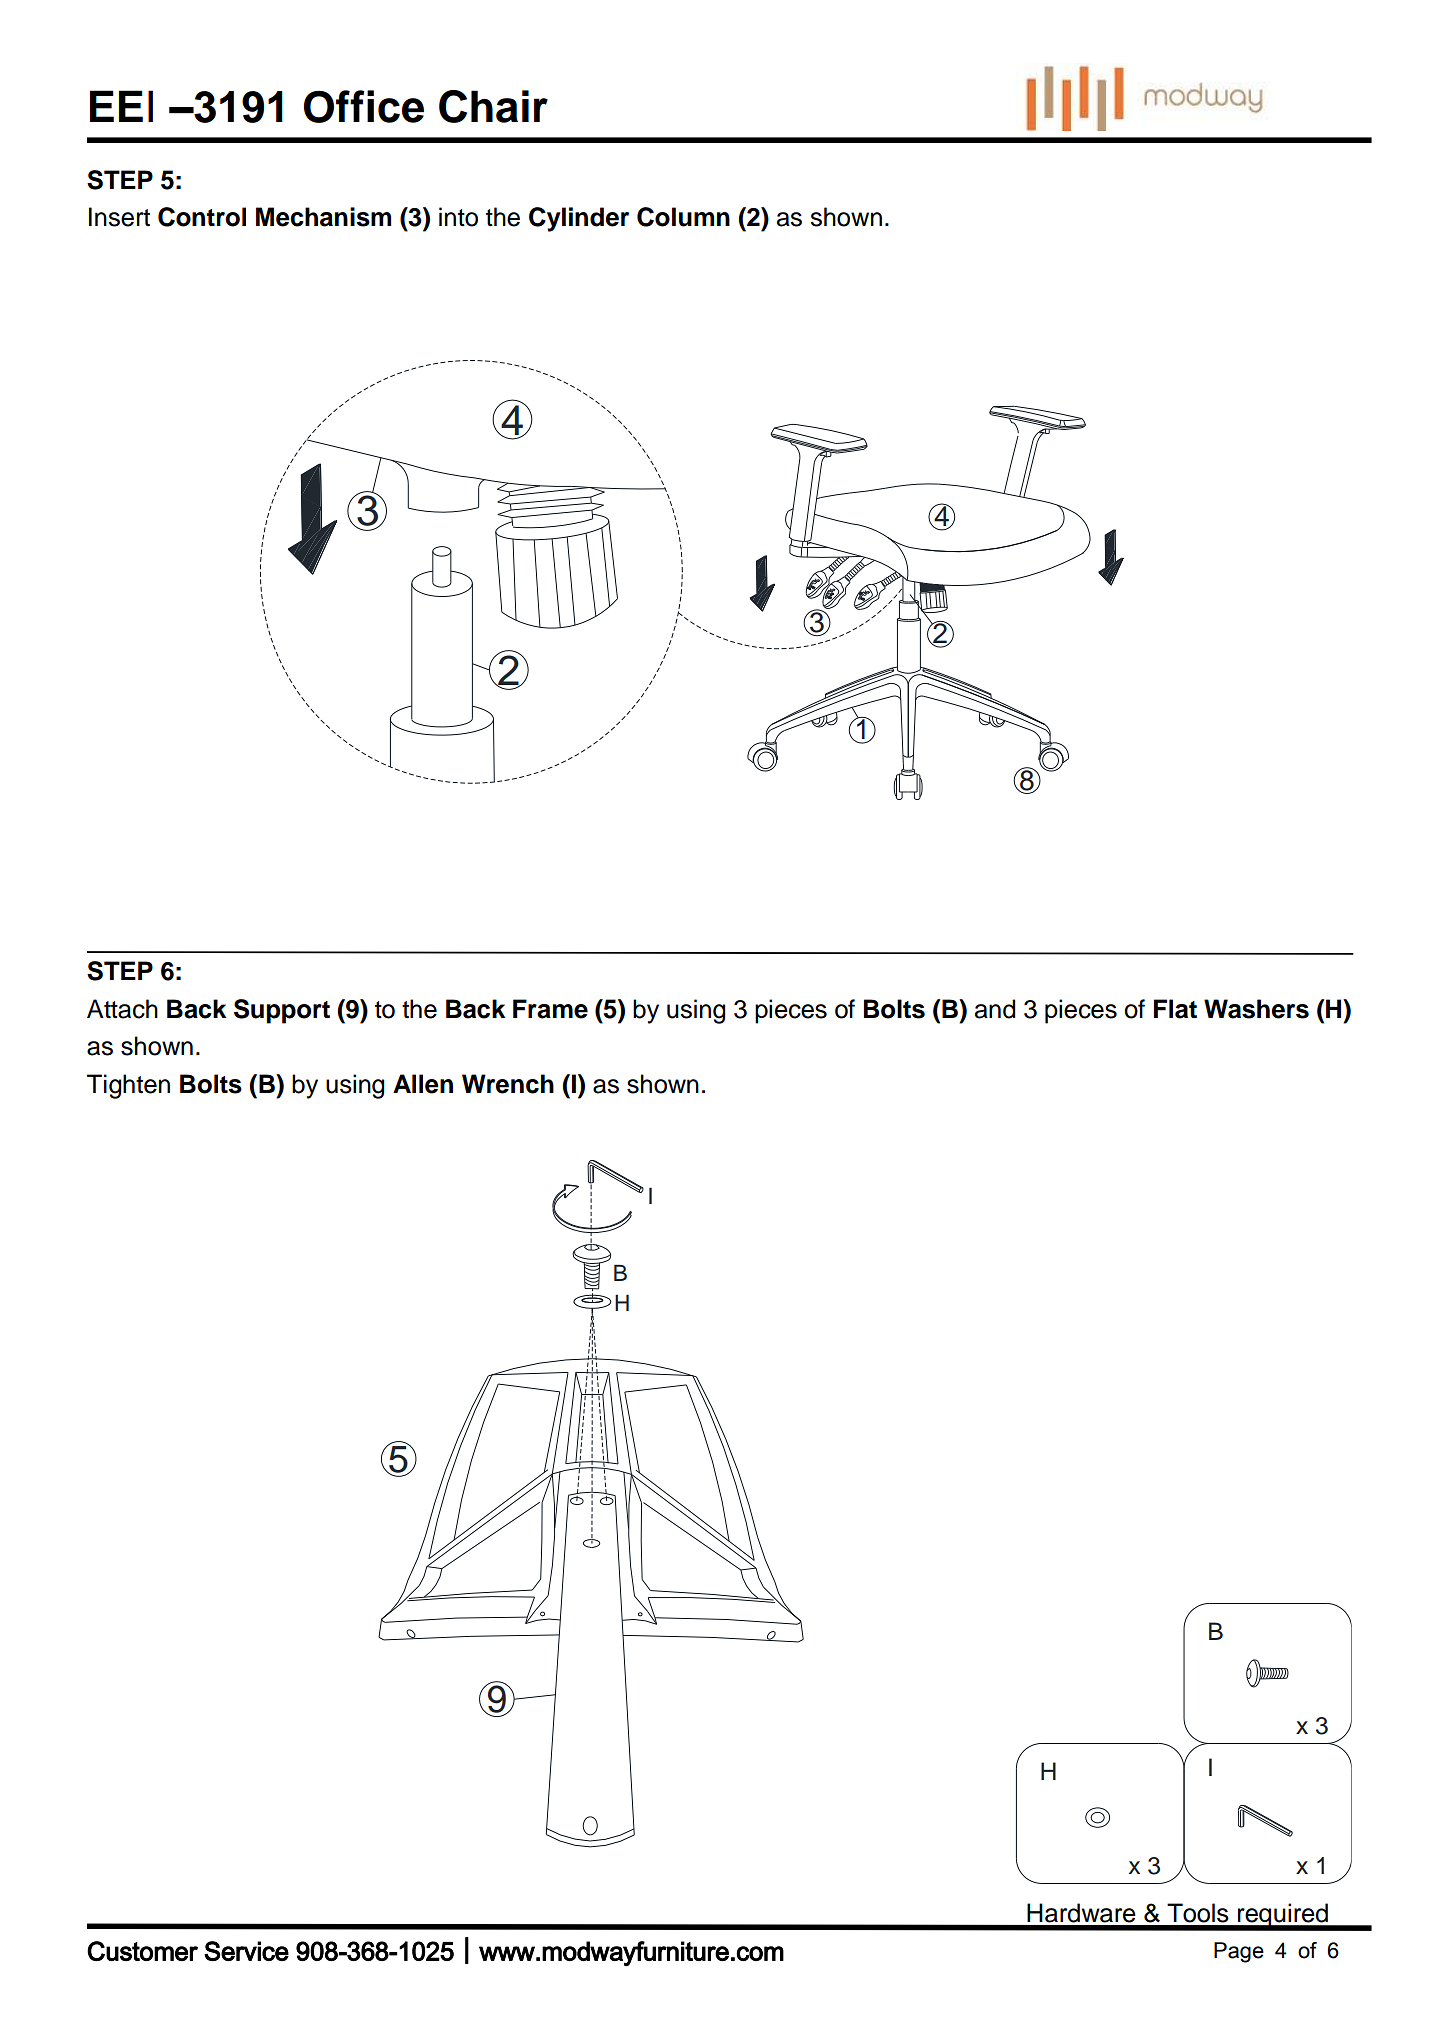  What do you see at coordinates (202, 217) in the image?
I see `Control` at bounding box center [202, 217].
